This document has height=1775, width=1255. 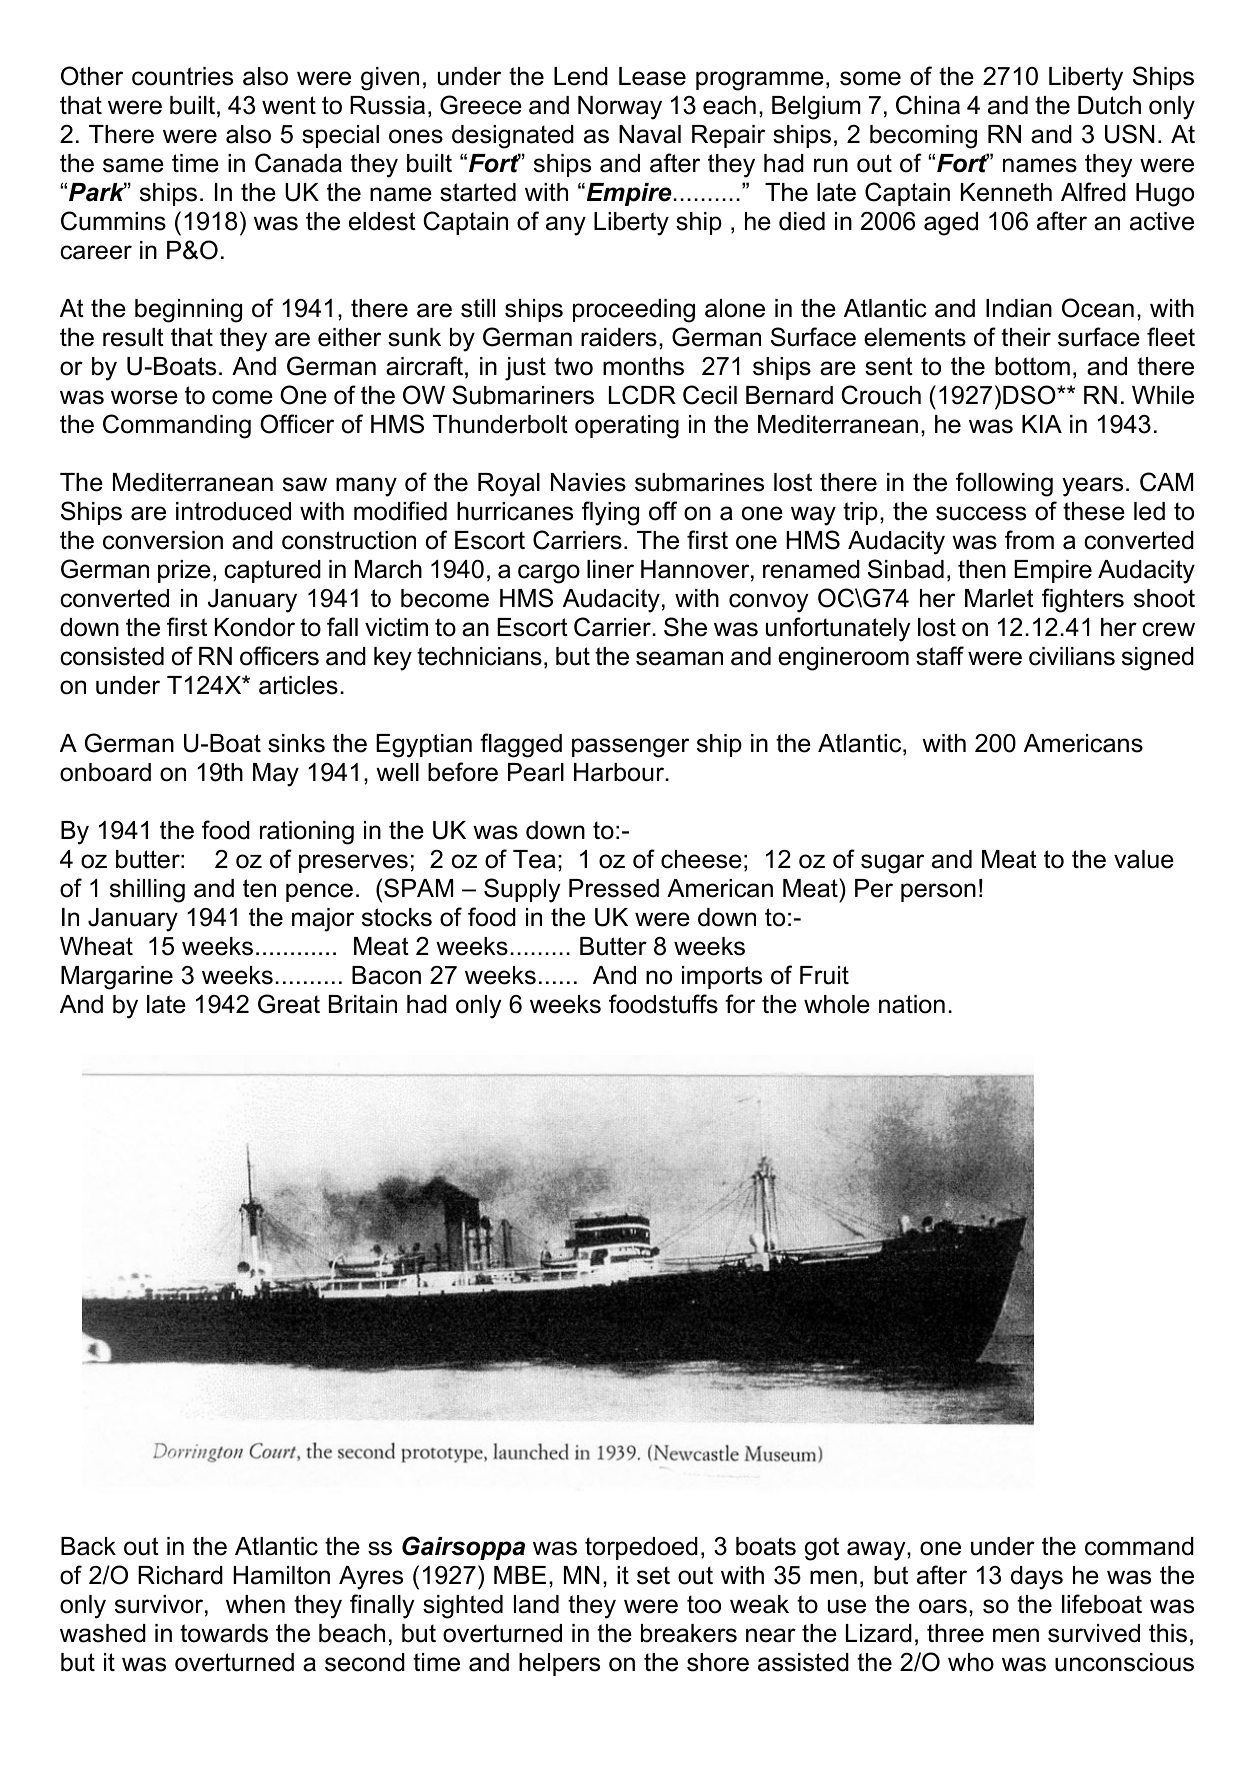 What do you see at coordinates (224, 1633) in the document?
I see `towards` at bounding box center [224, 1633].
